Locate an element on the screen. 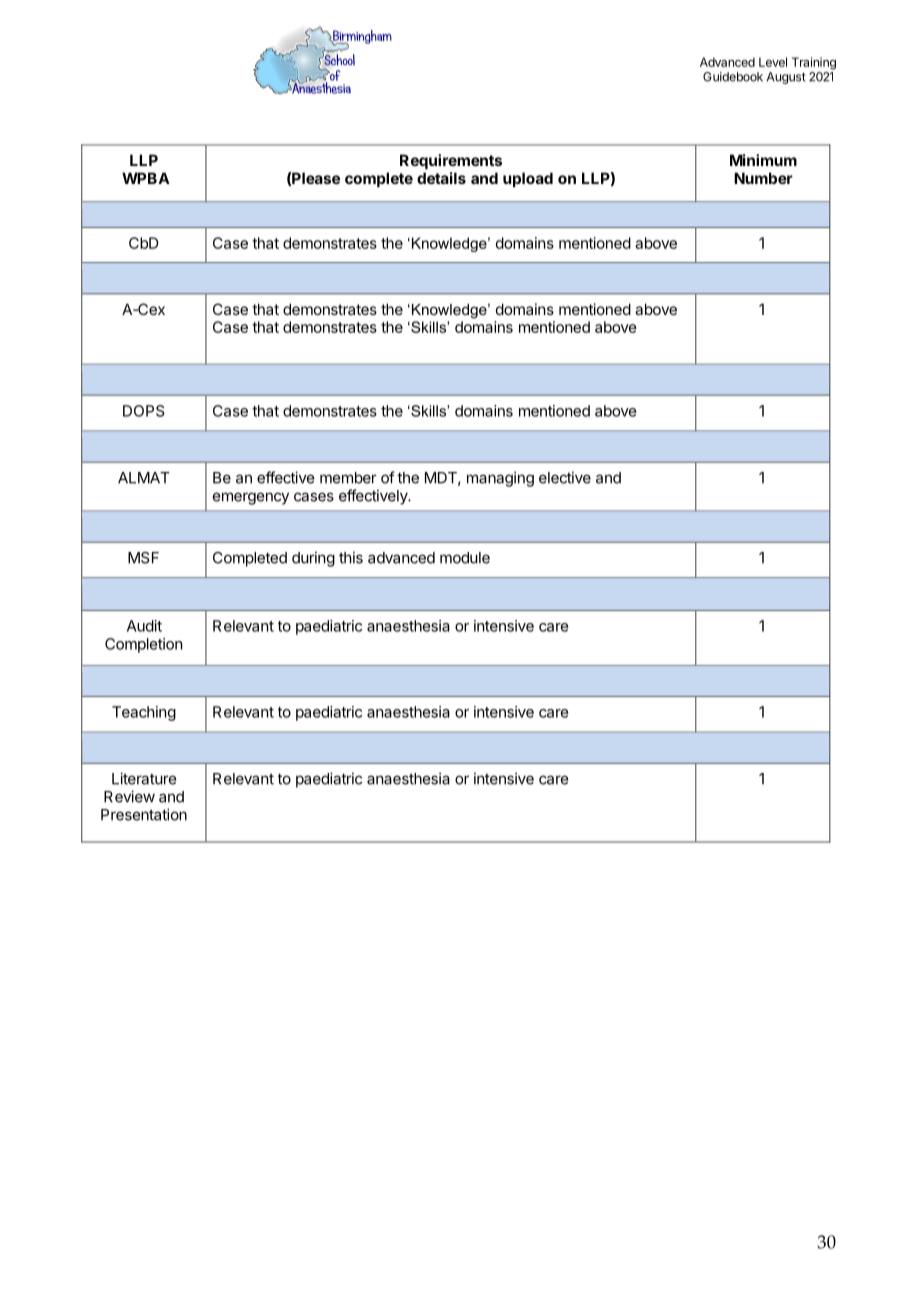 This screenshot has width=924, height=1309. elective is located at coordinates (565, 477).
